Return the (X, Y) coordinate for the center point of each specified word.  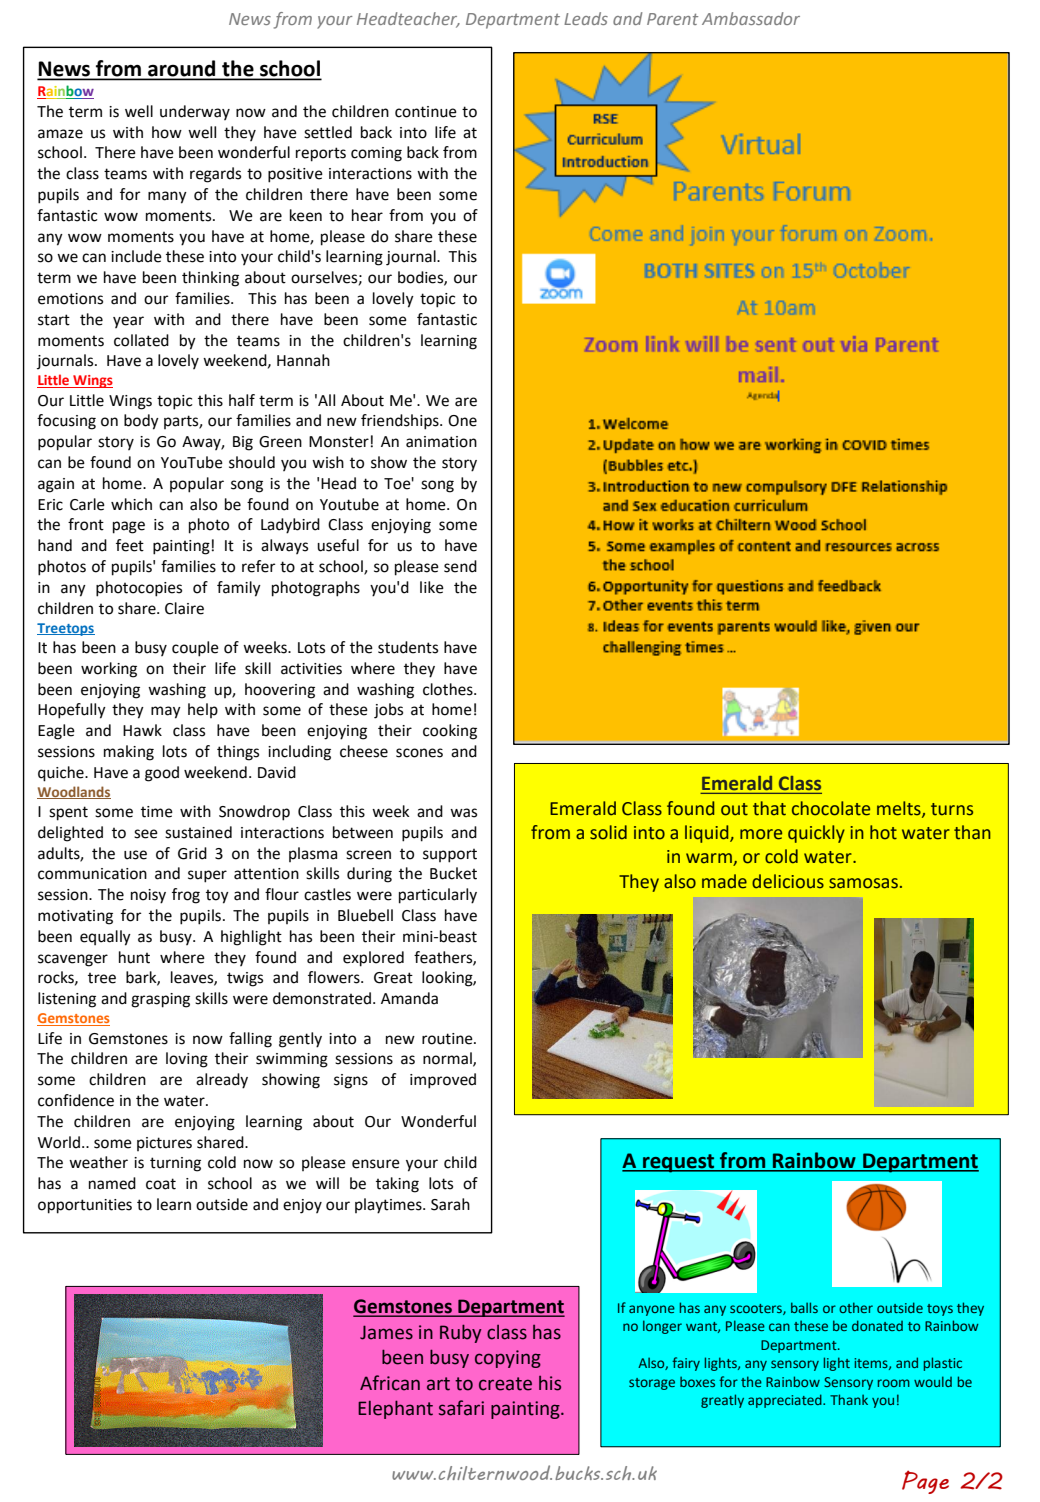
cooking (450, 732)
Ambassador (751, 18)
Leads (586, 18)
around (182, 69)
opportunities (85, 1206)
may (166, 712)
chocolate (831, 808)
